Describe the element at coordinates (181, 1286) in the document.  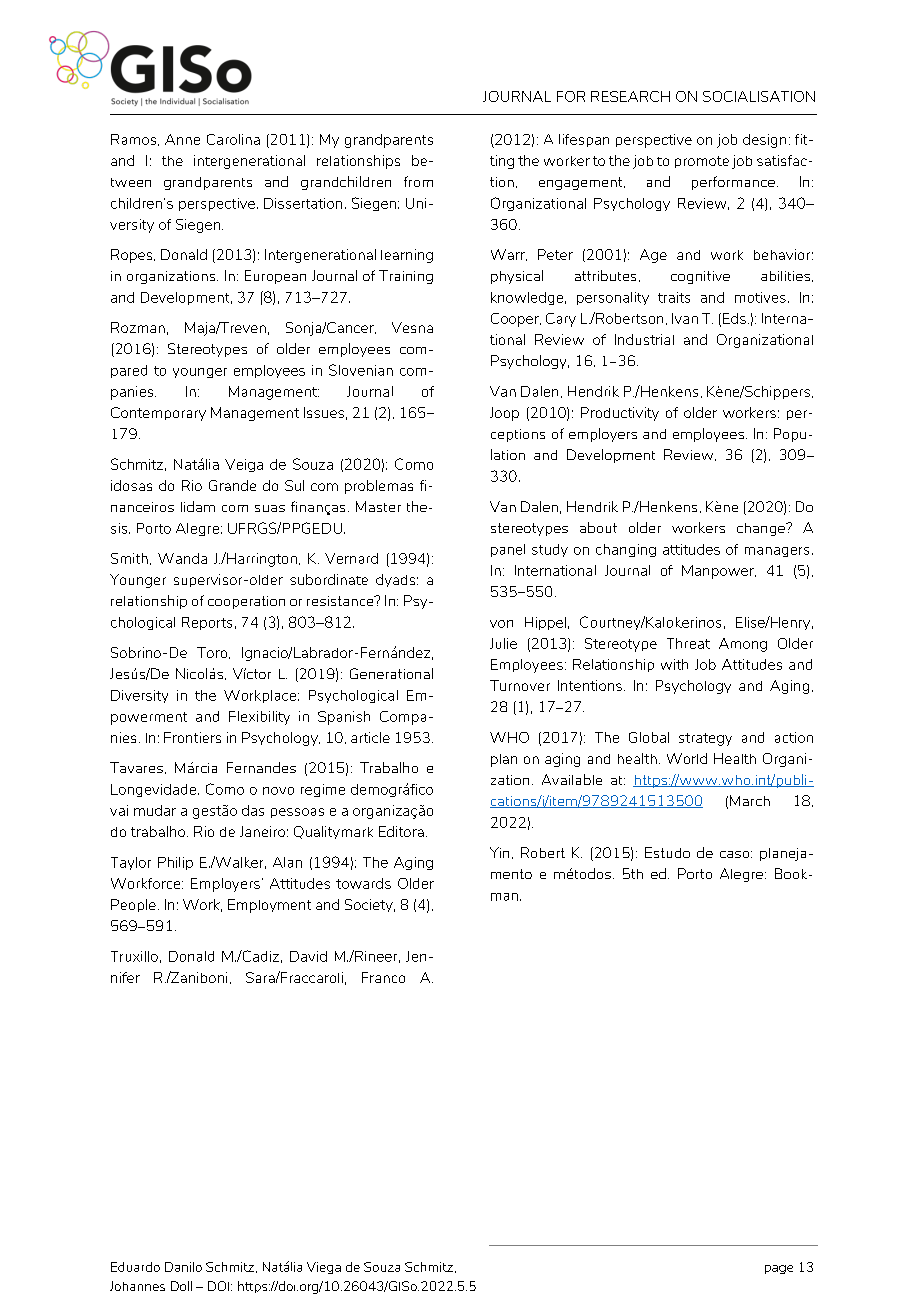
I see `Doll` at that location.
